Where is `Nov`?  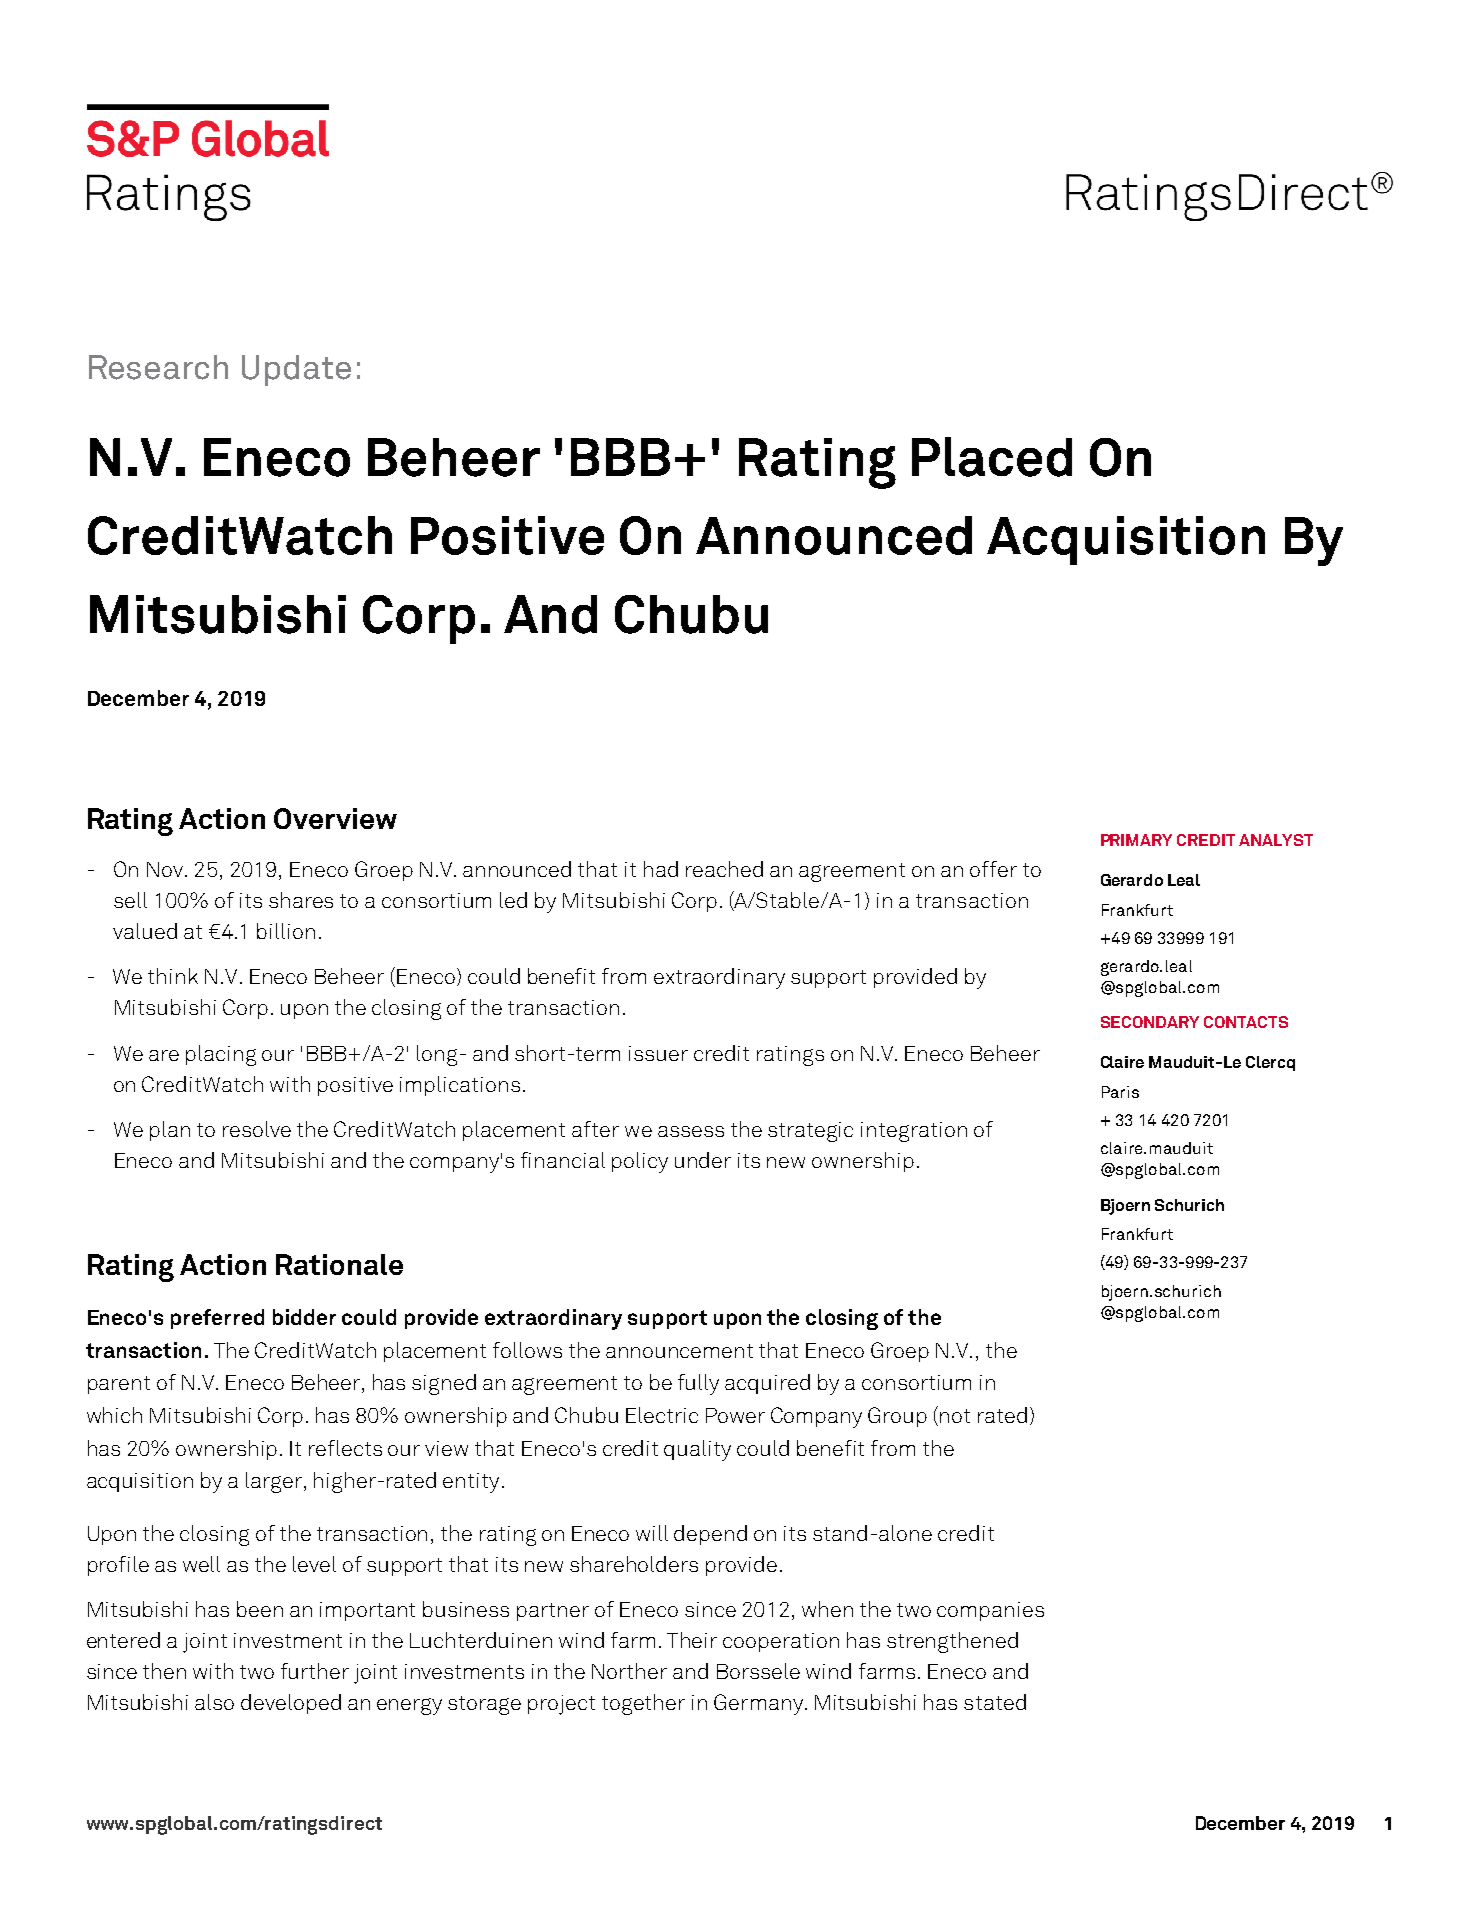 Nov is located at coordinates (165, 869).
